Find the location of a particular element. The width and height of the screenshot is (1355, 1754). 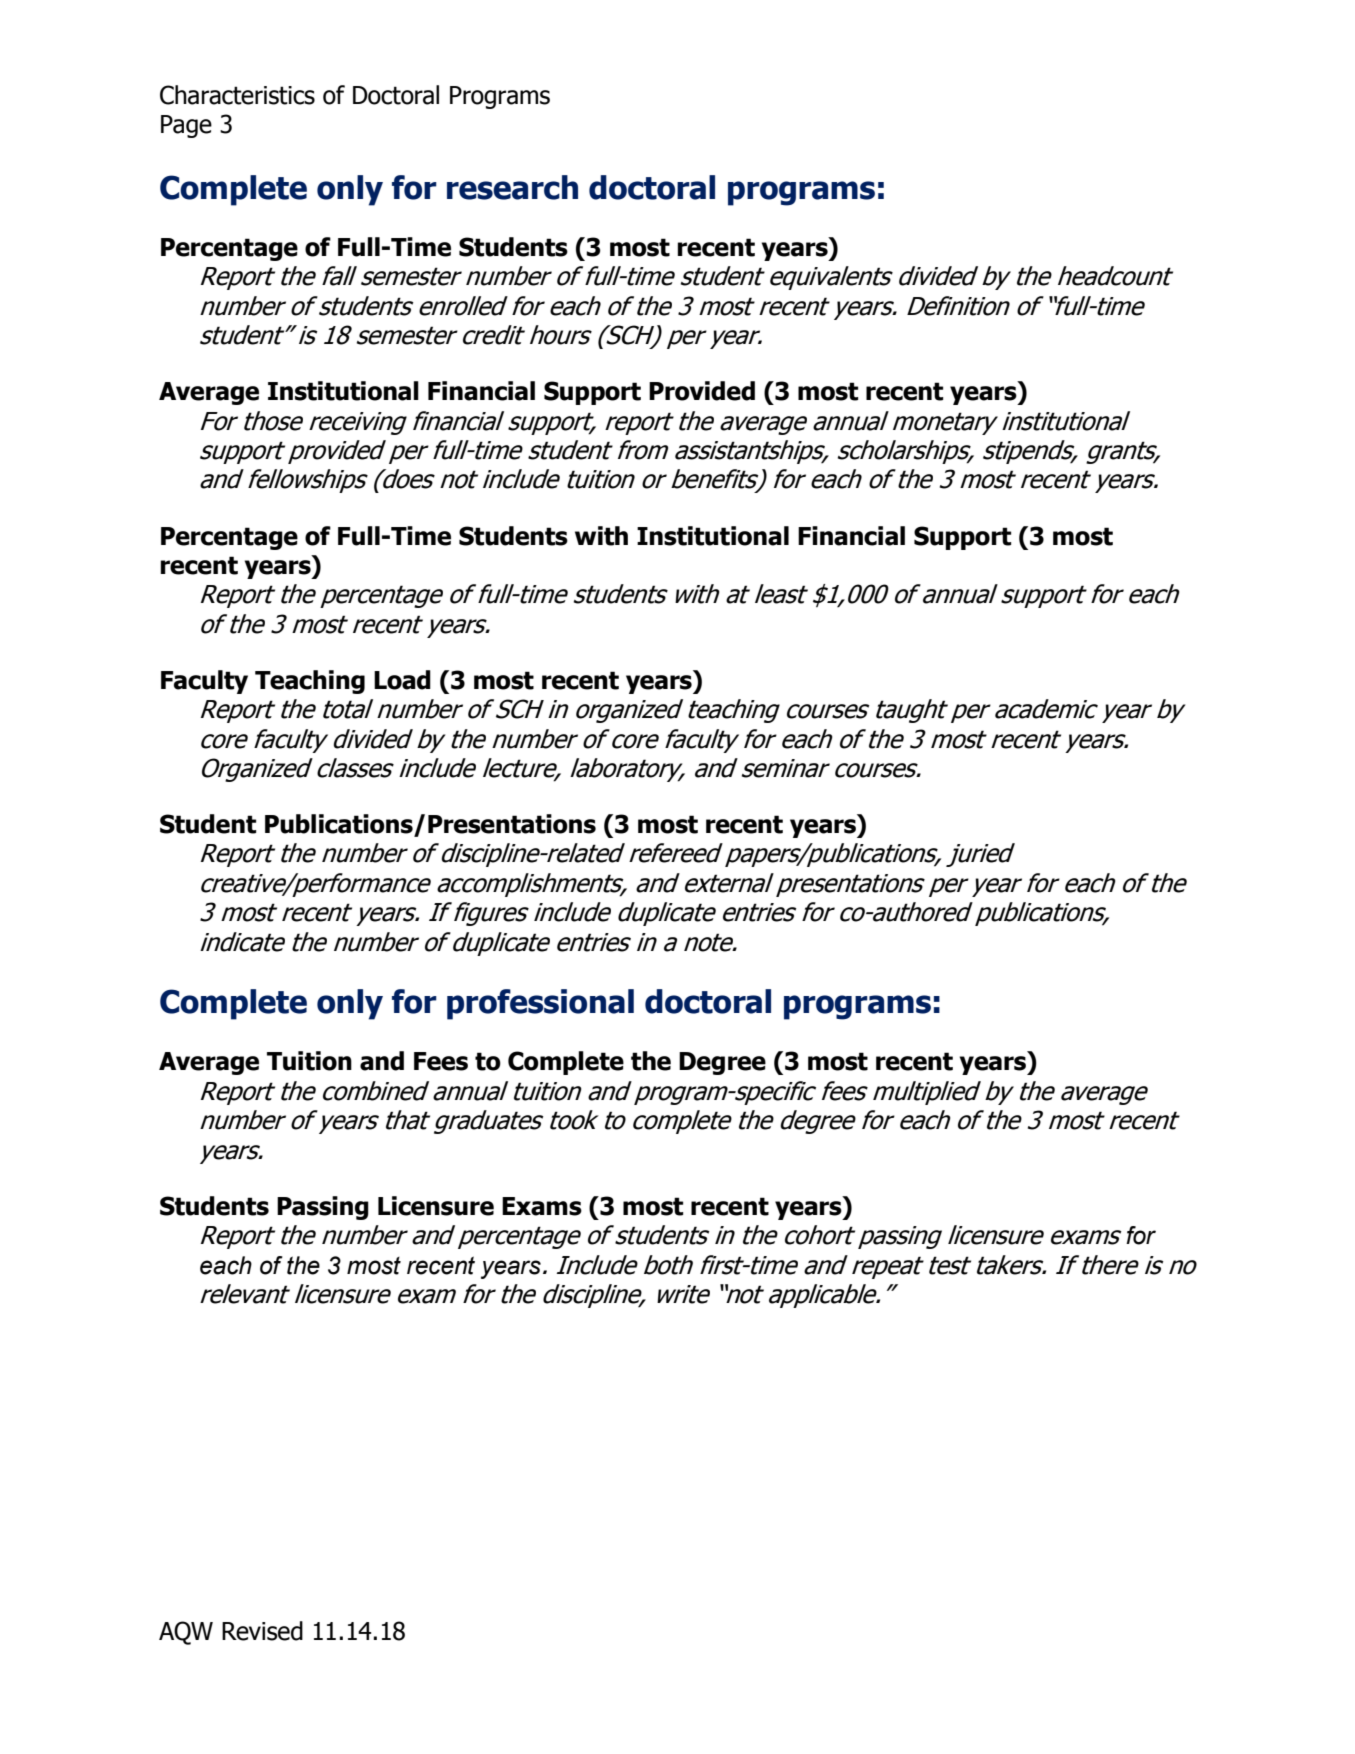

Page is located at coordinates (186, 126).
